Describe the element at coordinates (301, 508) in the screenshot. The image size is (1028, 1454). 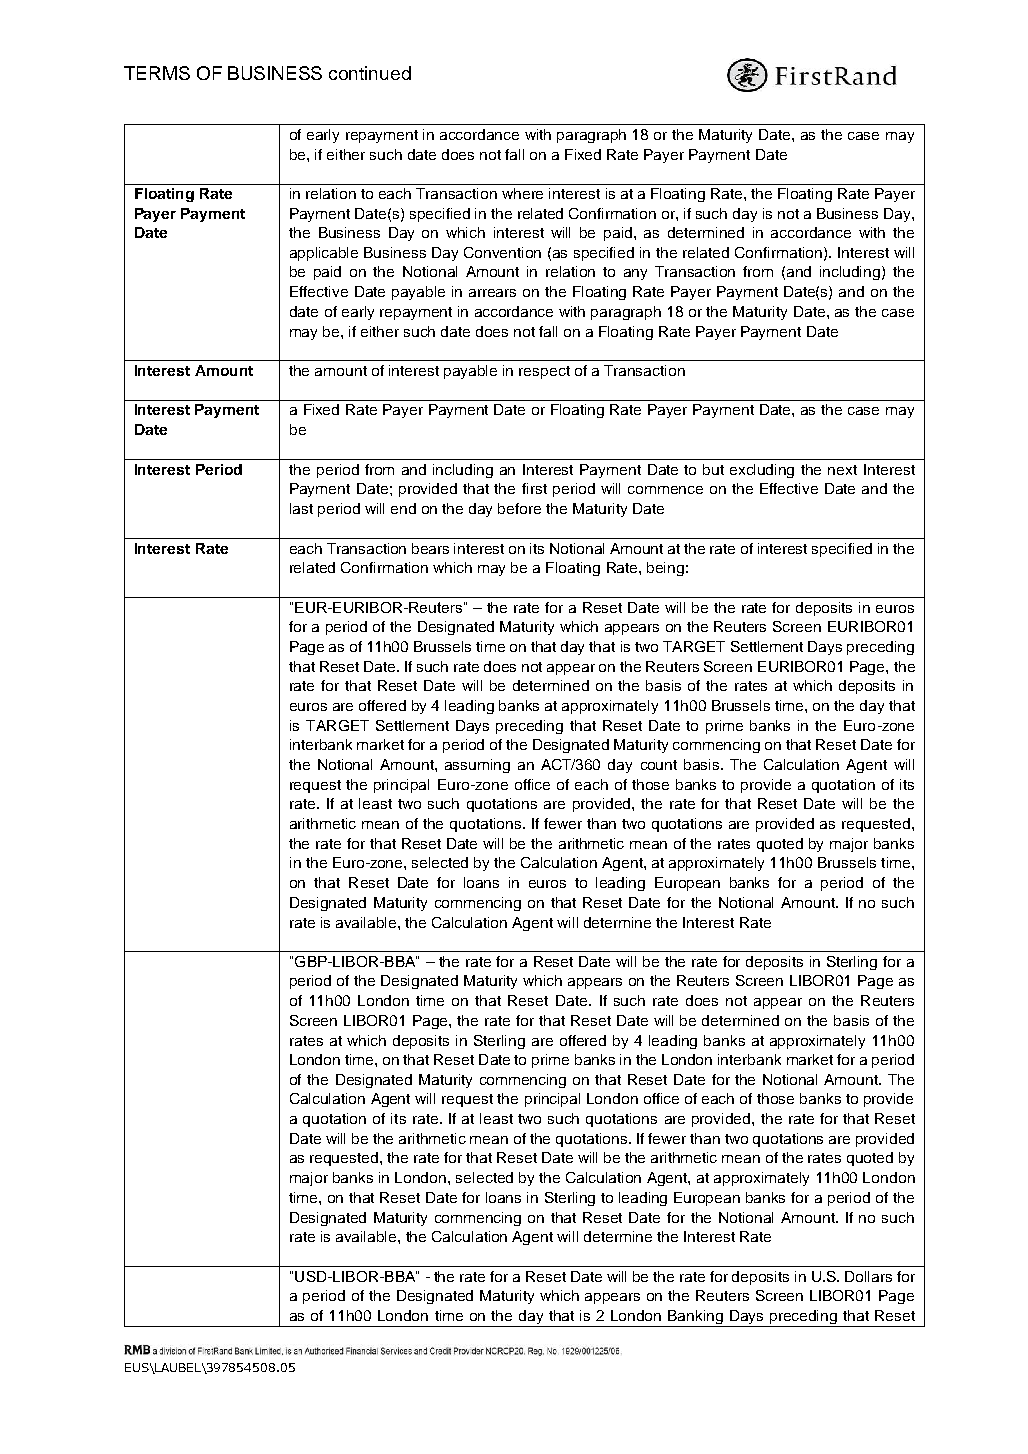
I see `last` at that location.
